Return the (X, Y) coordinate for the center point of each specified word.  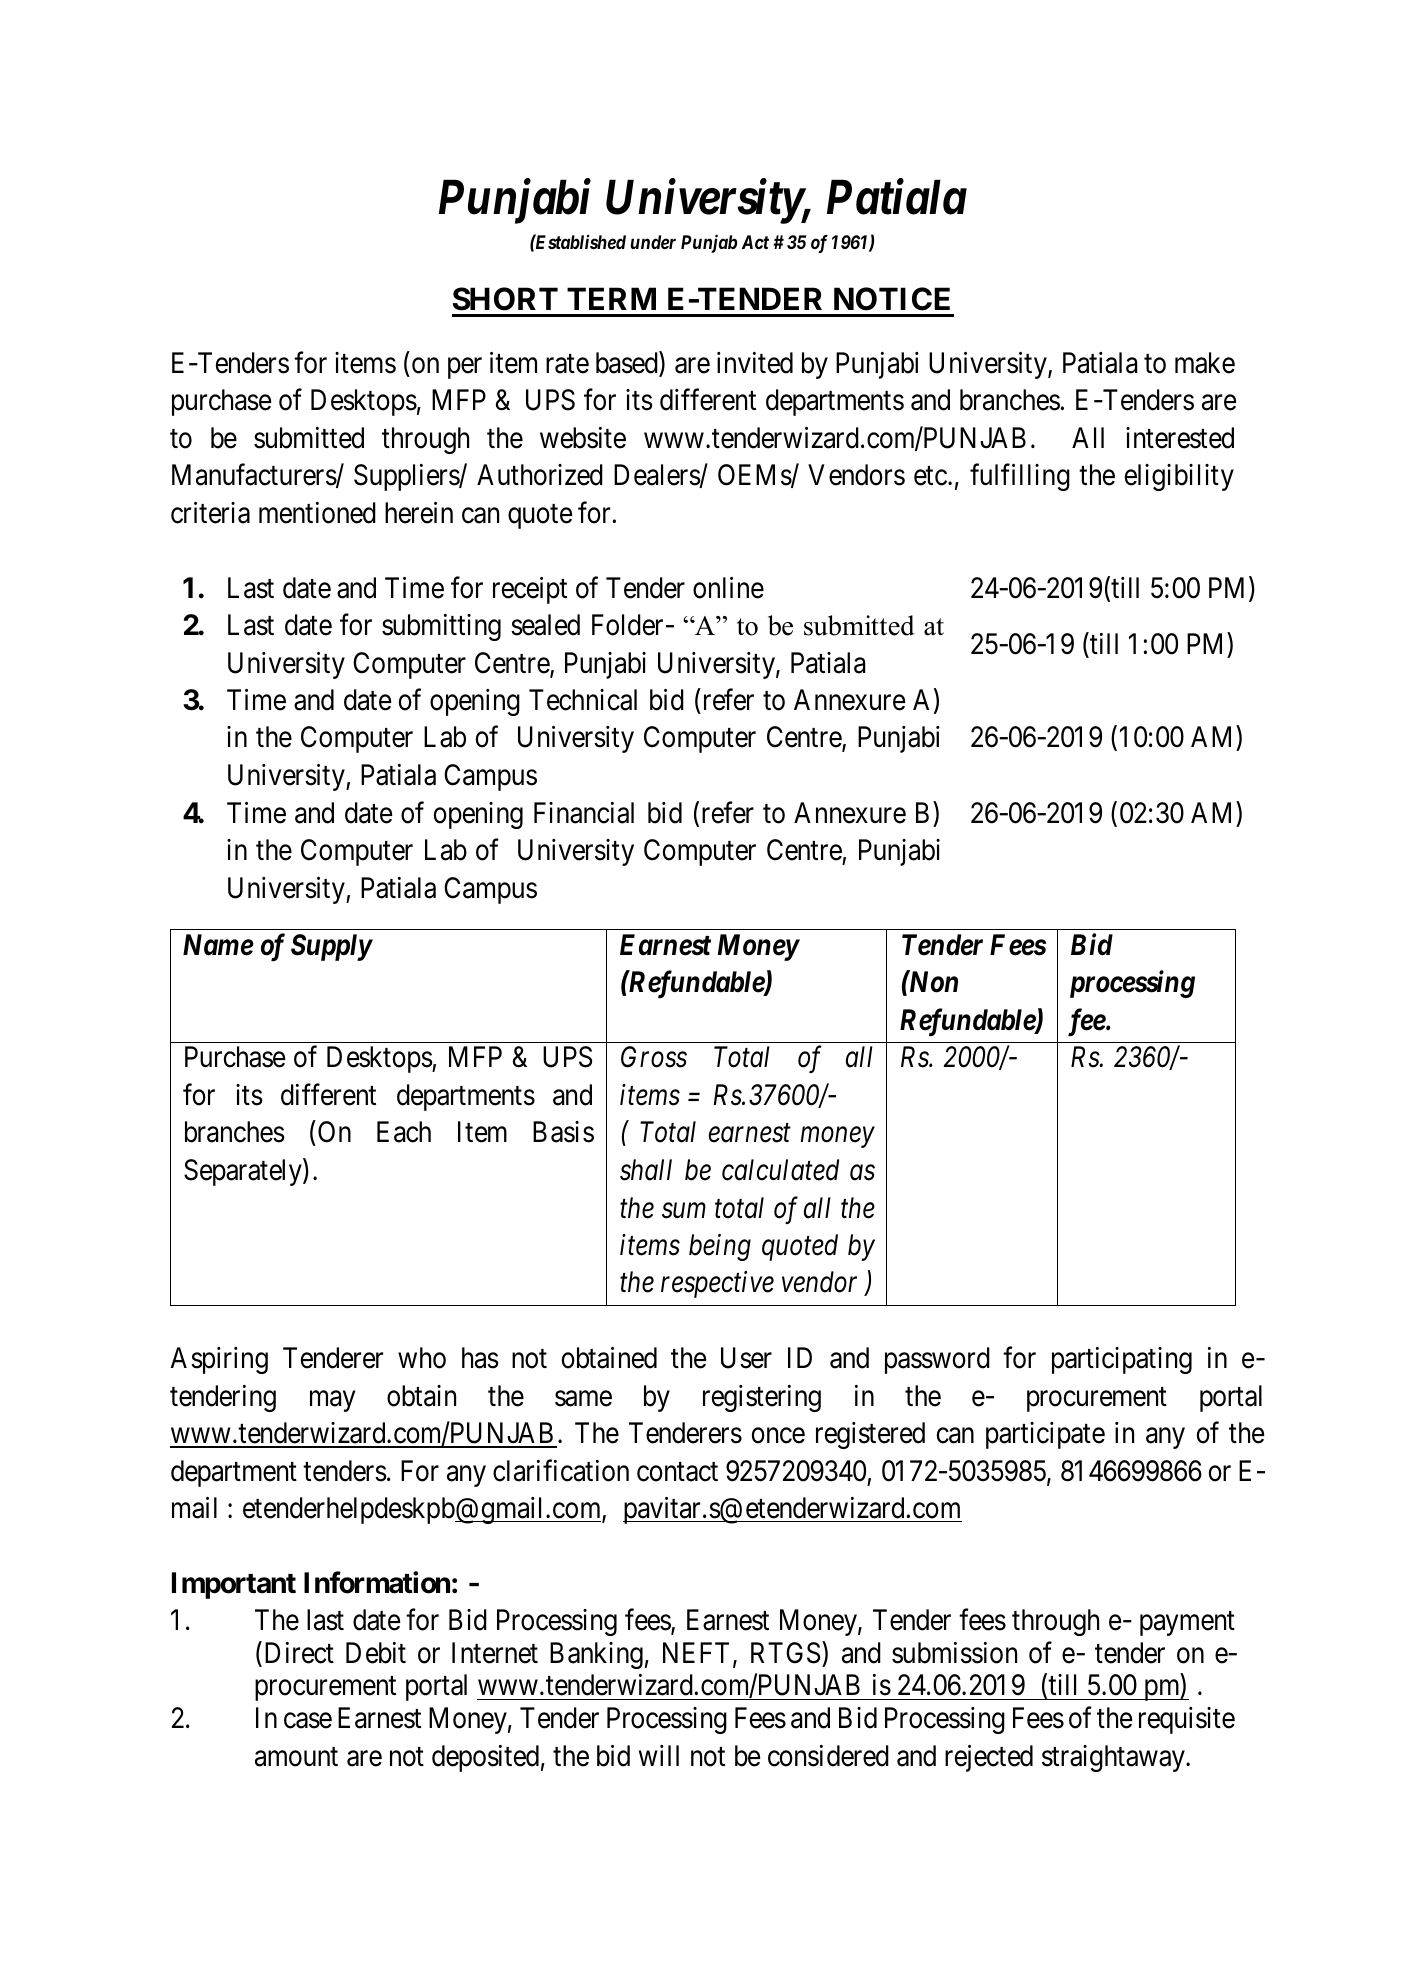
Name (218, 945)
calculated (780, 1170)
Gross (654, 1057)
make (1205, 363)
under (653, 242)
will (659, 1755)
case (308, 1721)
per (465, 368)
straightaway (1114, 1758)
